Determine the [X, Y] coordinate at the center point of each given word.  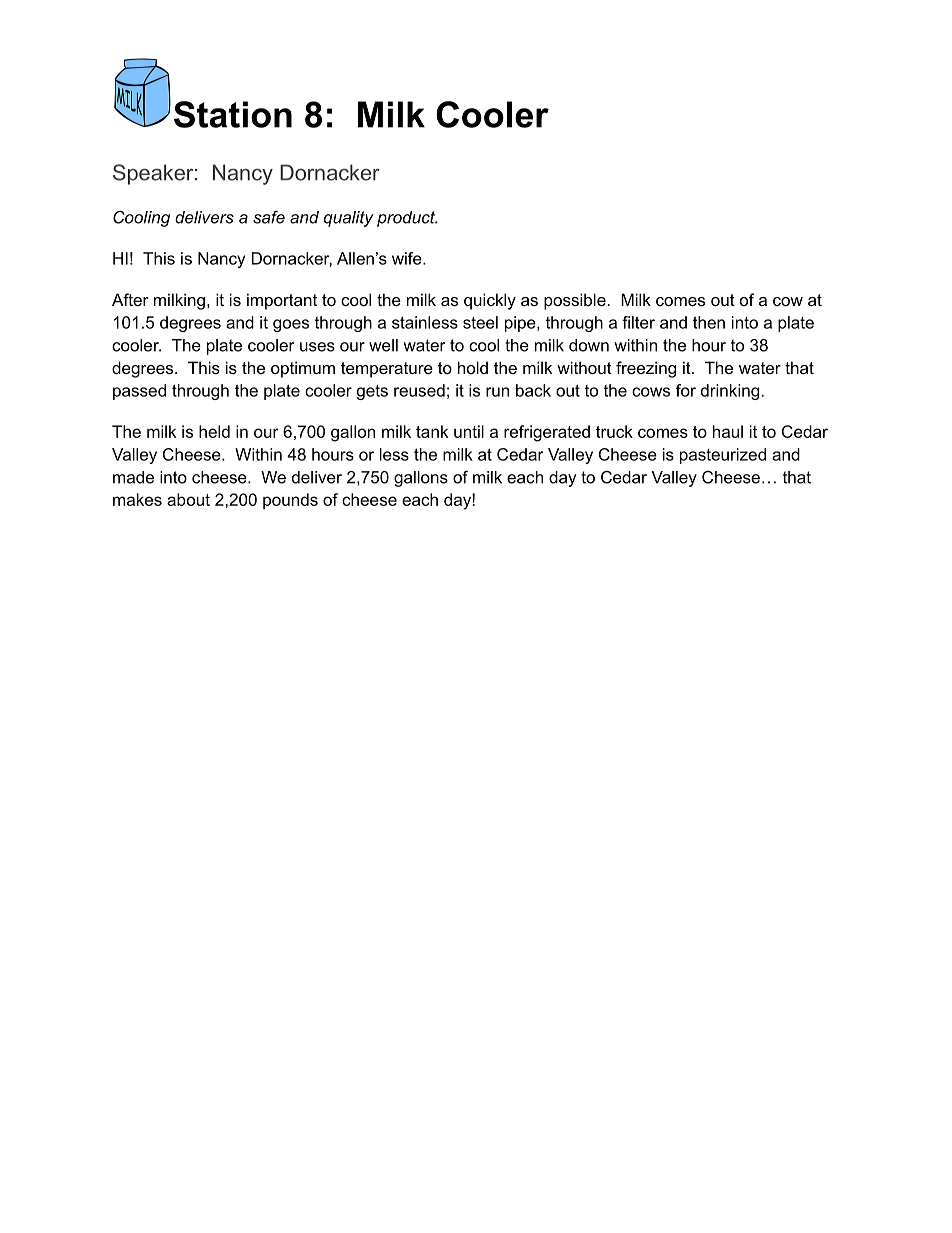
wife [408, 258]
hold [473, 367]
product [407, 219]
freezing [646, 369]
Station [233, 114]
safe [269, 217]
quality [349, 219]
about [188, 499]
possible [576, 301]
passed [139, 392]
